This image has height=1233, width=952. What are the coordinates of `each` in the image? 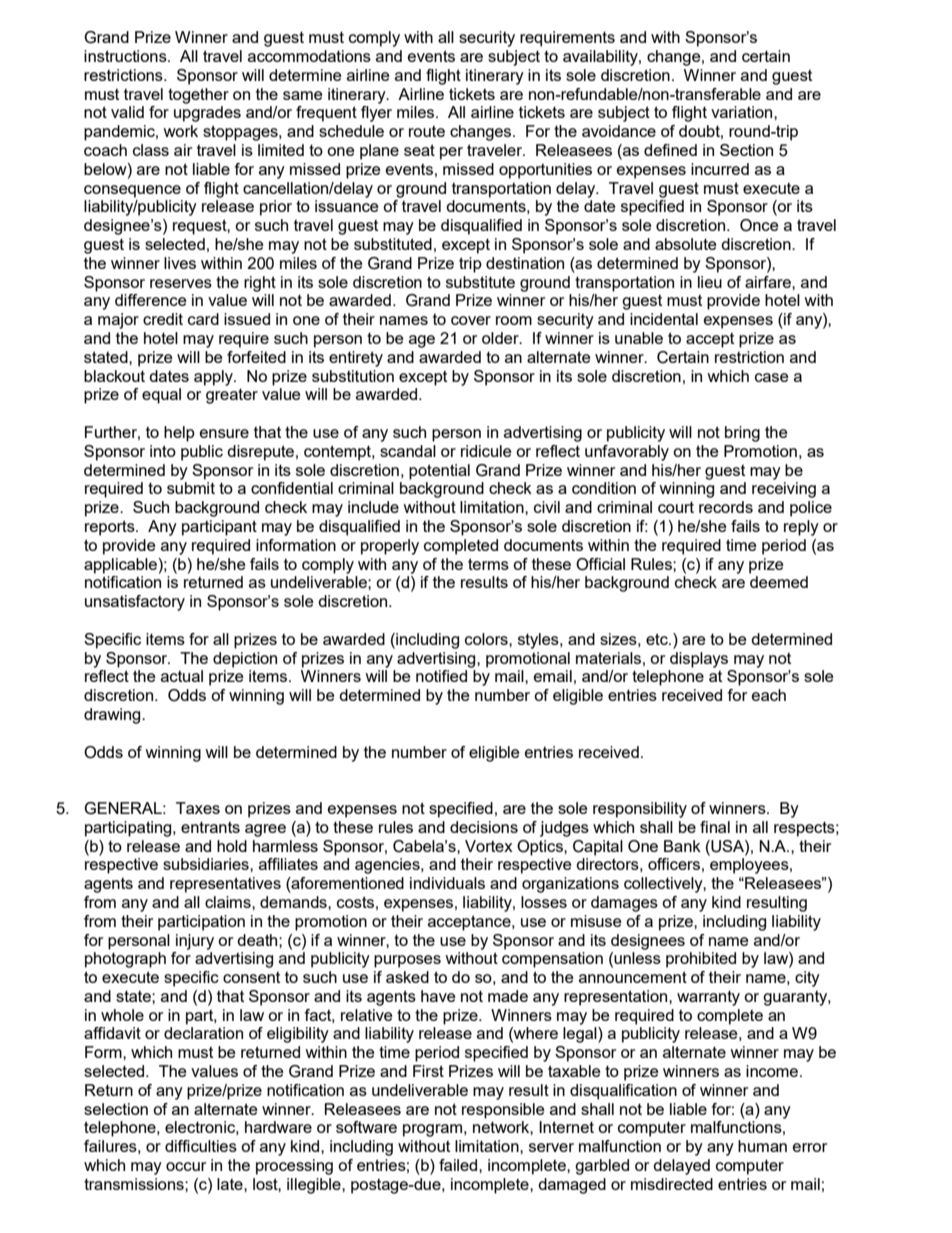 It's located at (769, 695).
